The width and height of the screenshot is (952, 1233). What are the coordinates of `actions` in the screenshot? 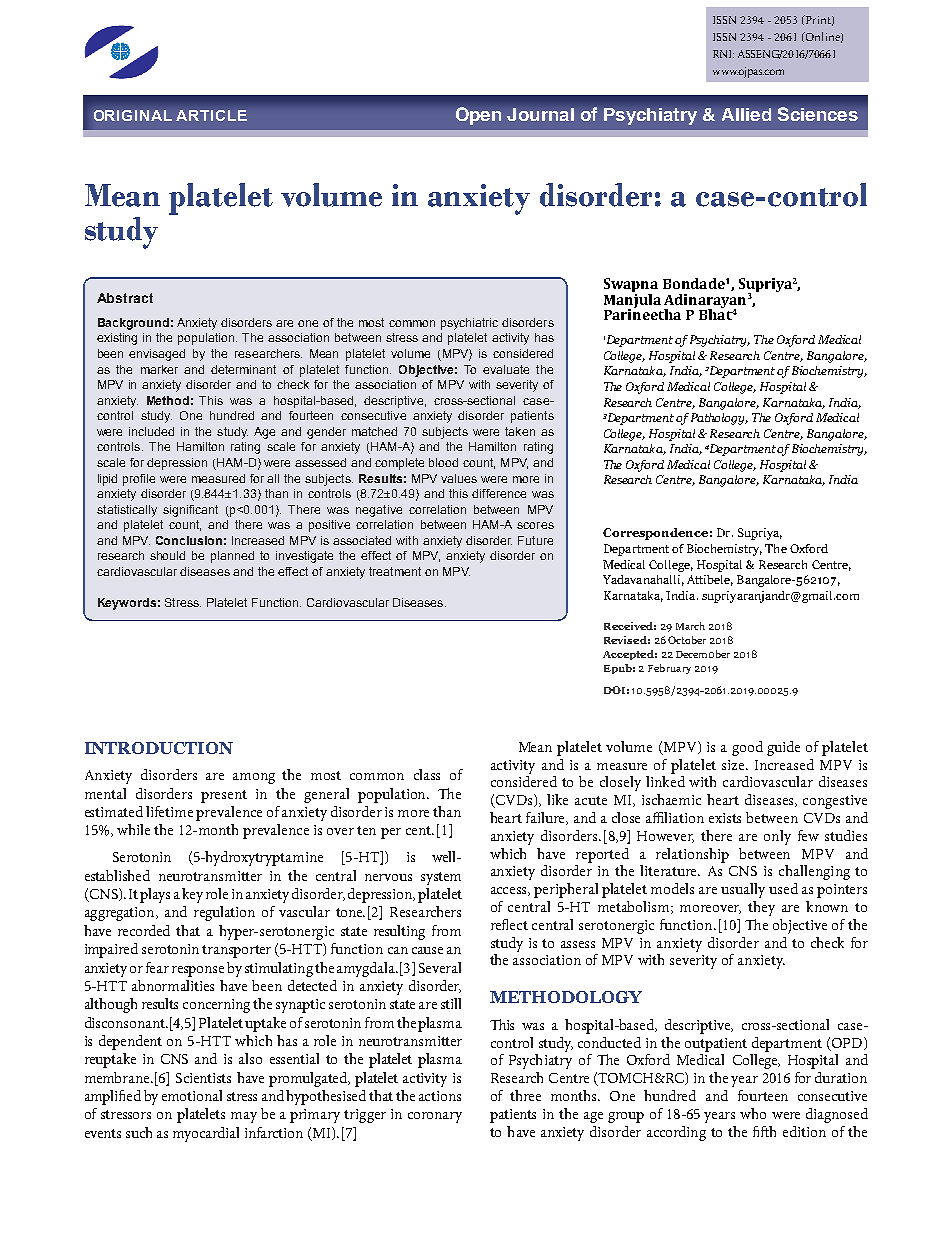 It's located at (440, 1096).
